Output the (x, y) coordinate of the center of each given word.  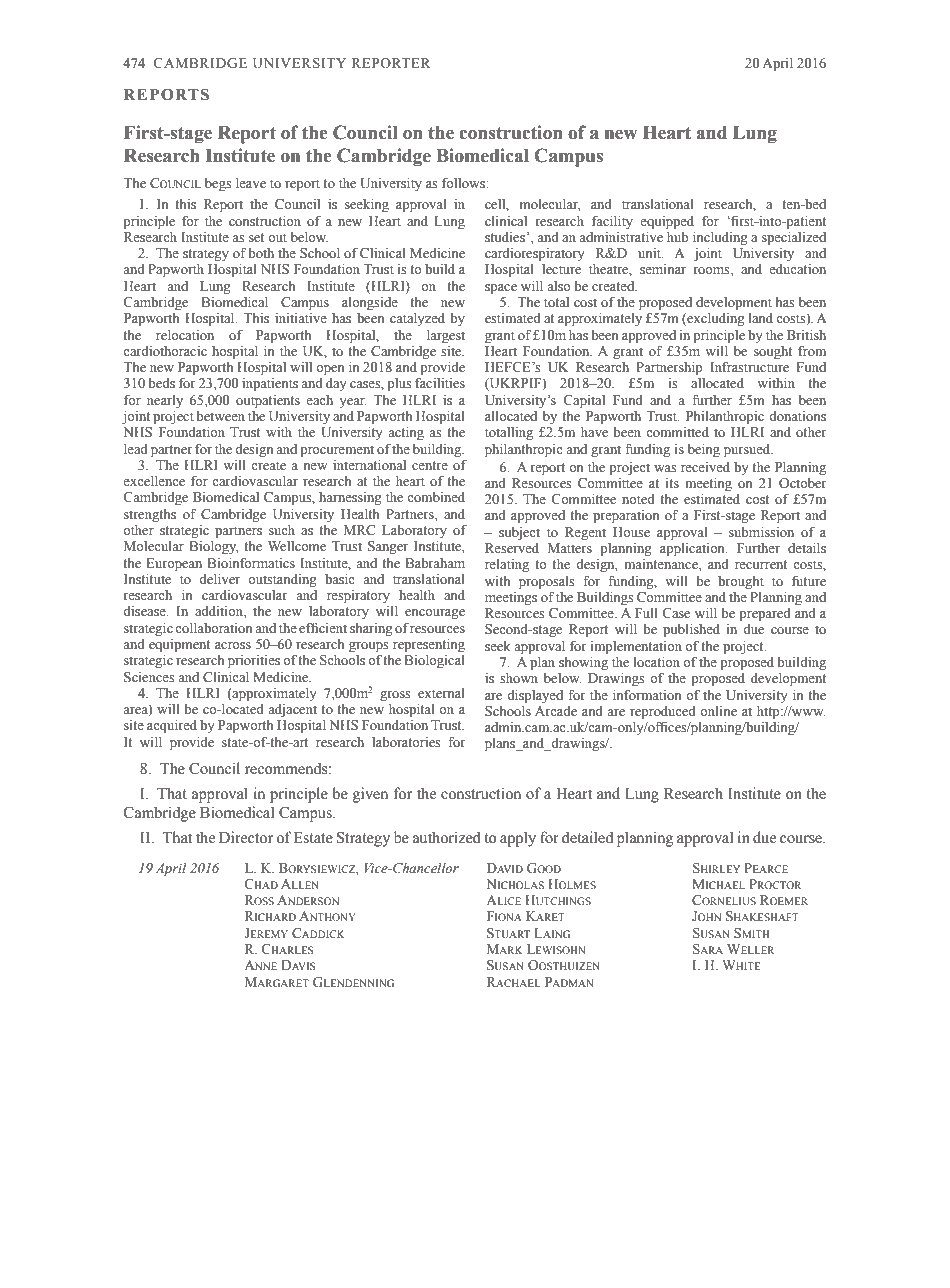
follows (464, 183)
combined (436, 497)
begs (218, 184)
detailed (587, 837)
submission (761, 531)
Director (246, 837)
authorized (447, 837)
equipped (667, 223)
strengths (150, 515)
